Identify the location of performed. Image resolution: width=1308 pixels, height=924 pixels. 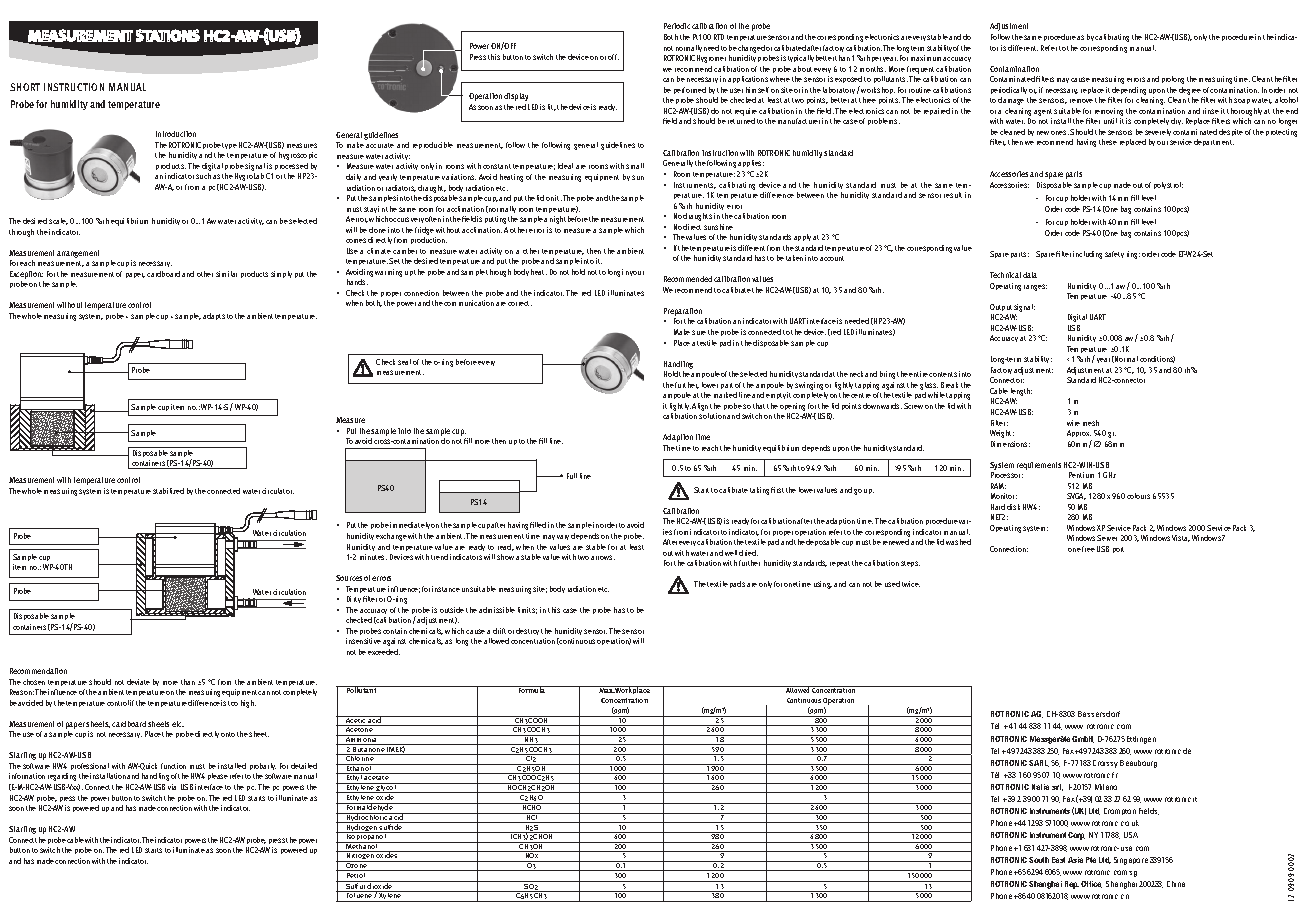
(690, 90).
